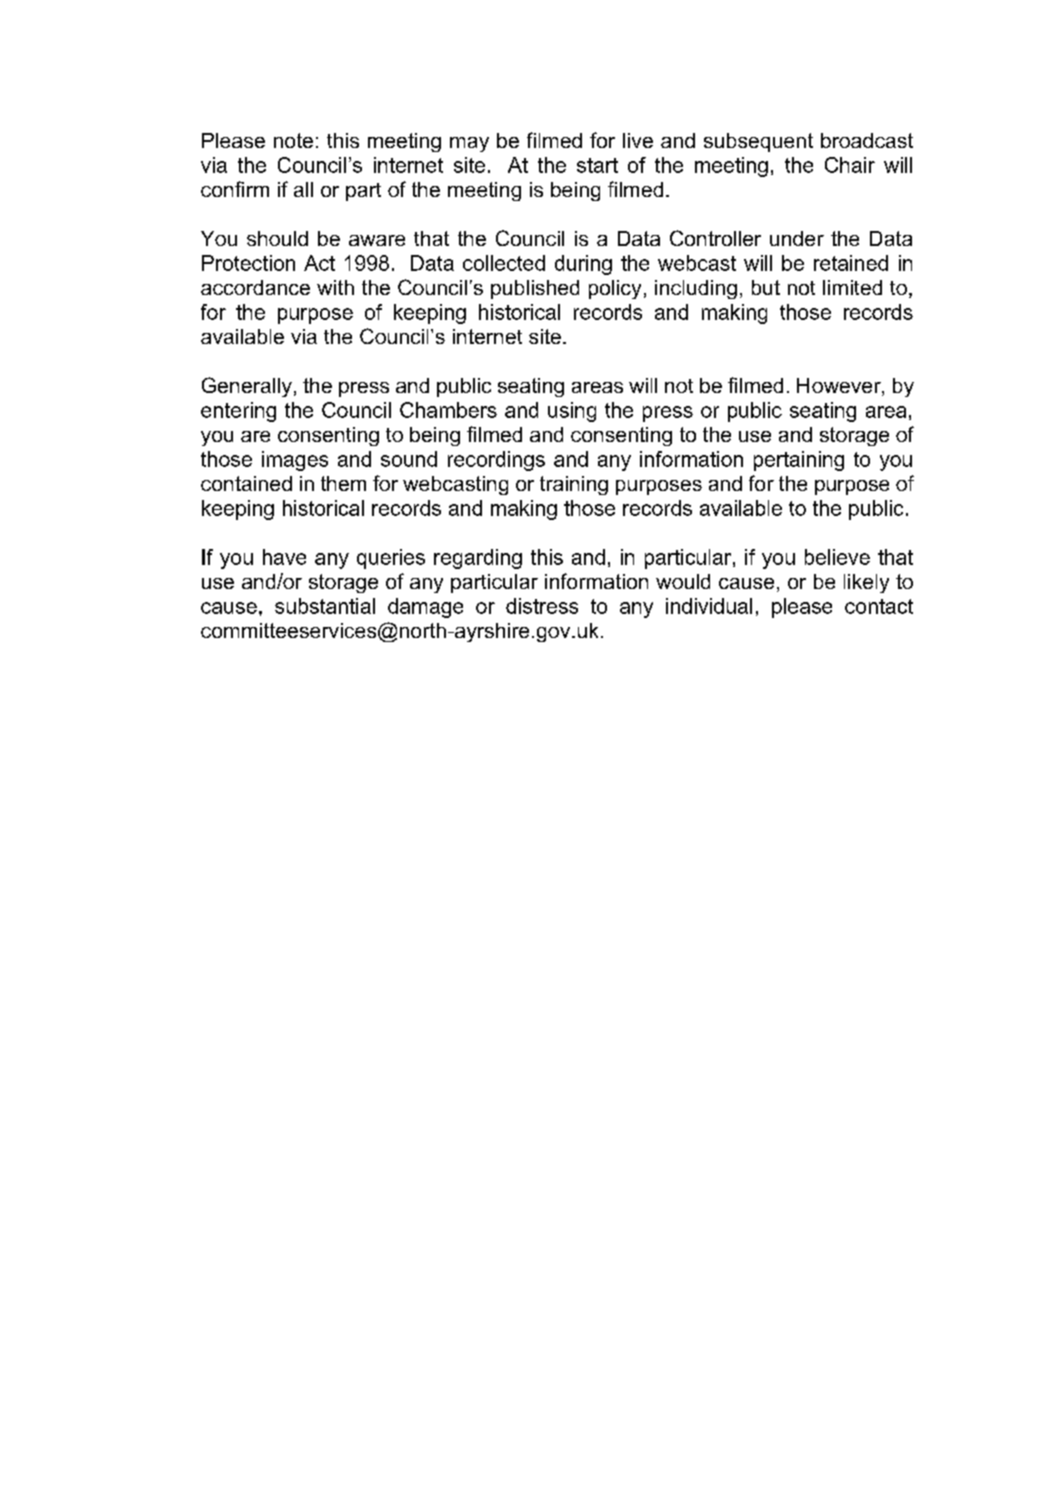 Image resolution: width=1057 pixels, height=1495 pixels. I want to click on distress, so click(542, 606).
